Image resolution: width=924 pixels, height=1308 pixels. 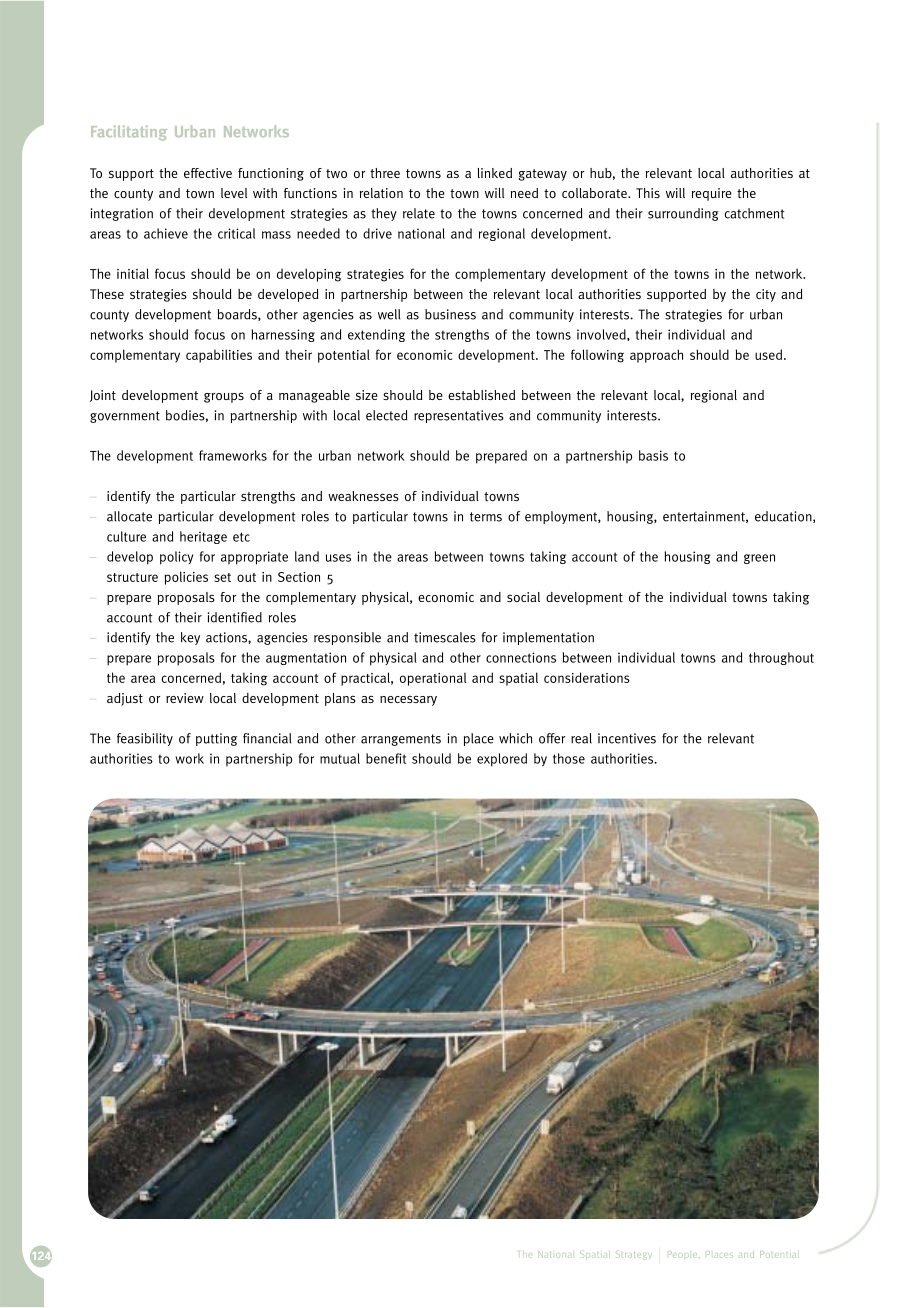 What do you see at coordinates (712, 194) in the screenshot?
I see `require` at bounding box center [712, 194].
